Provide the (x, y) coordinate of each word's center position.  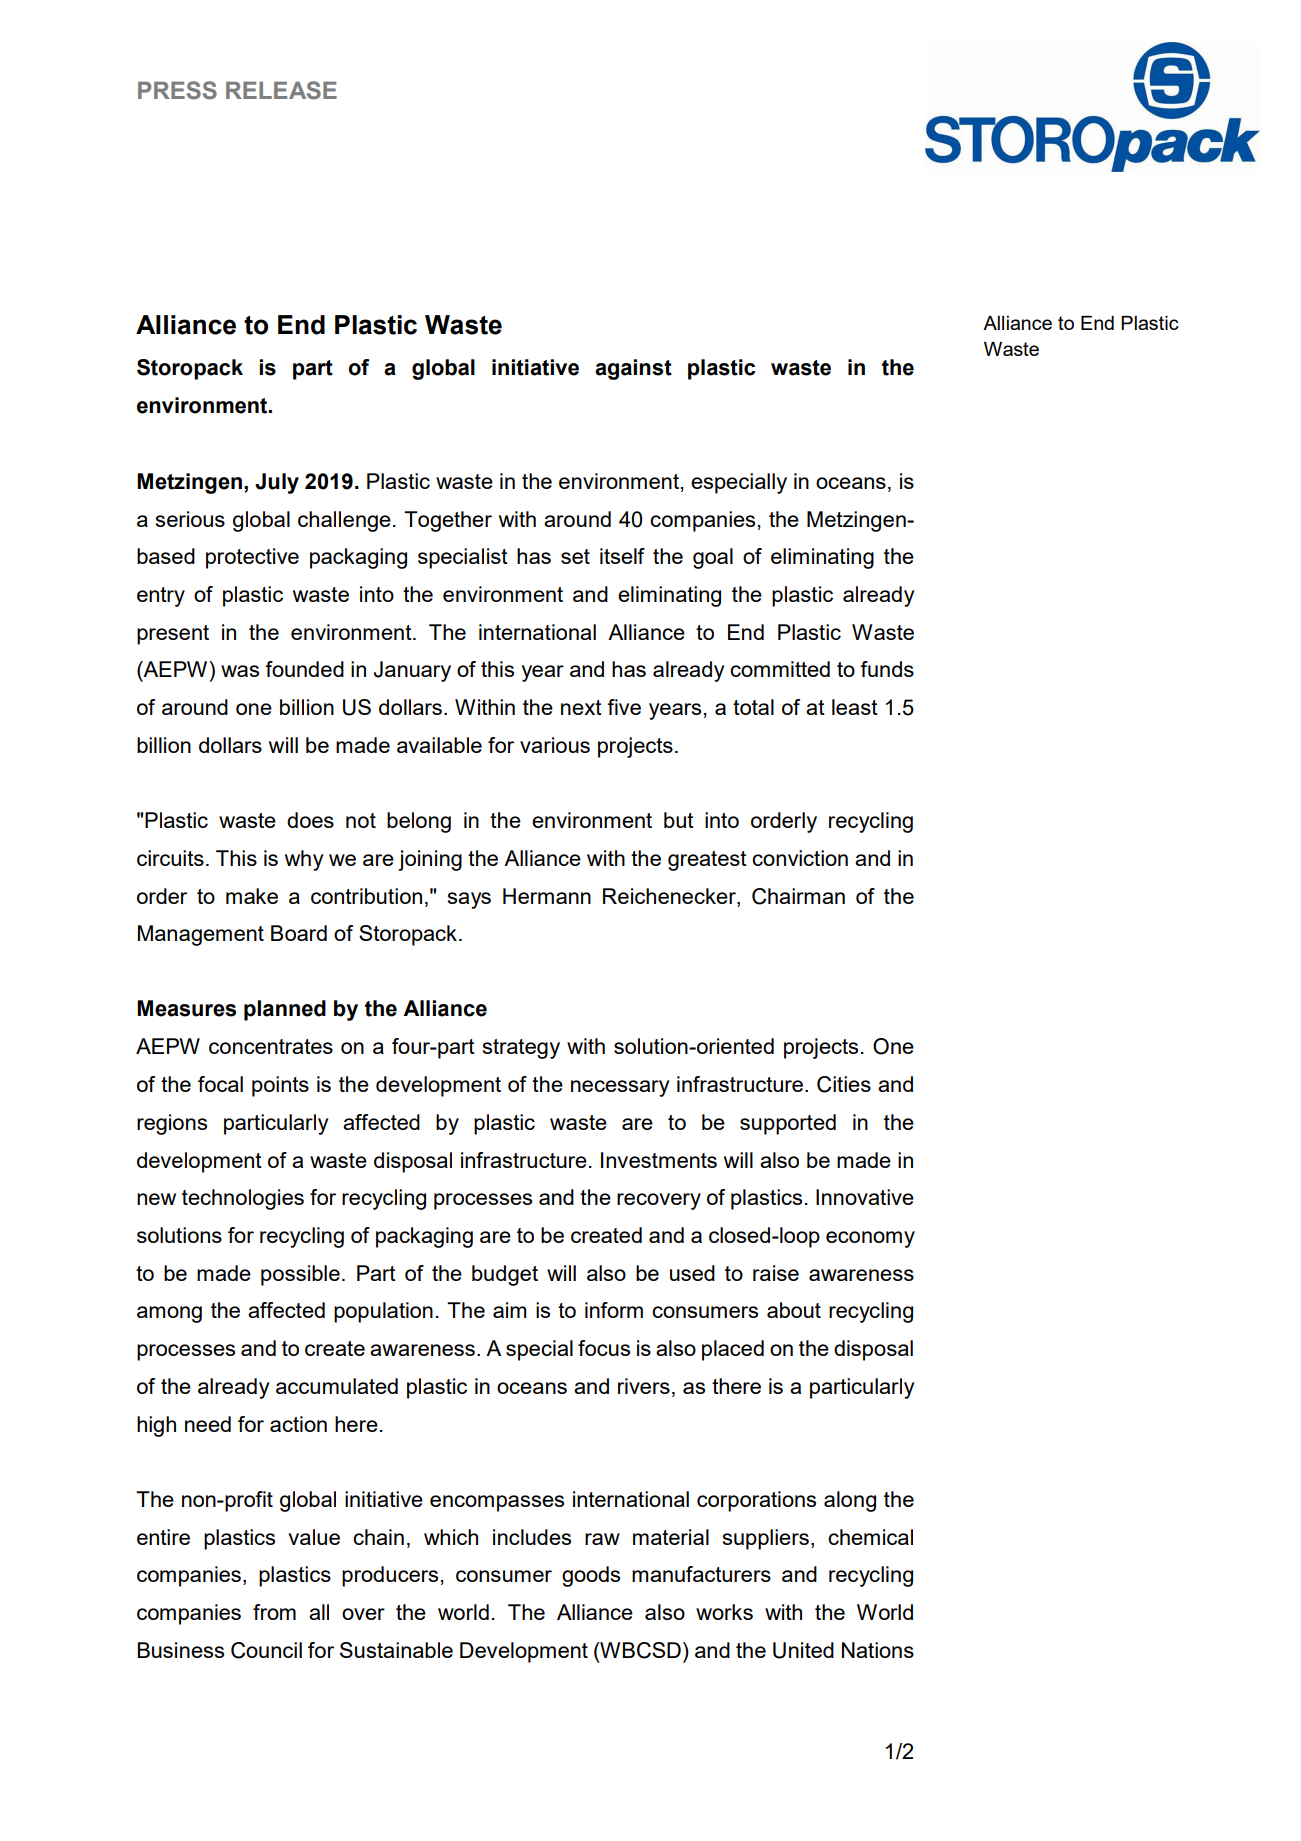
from (274, 1612)
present (173, 635)
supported (788, 1124)
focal (220, 1084)
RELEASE (281, 90)
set (575, 556)
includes (532, 1537)
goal (713, 558)
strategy (521, 1049)
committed (780, 669)
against (633, 369)
